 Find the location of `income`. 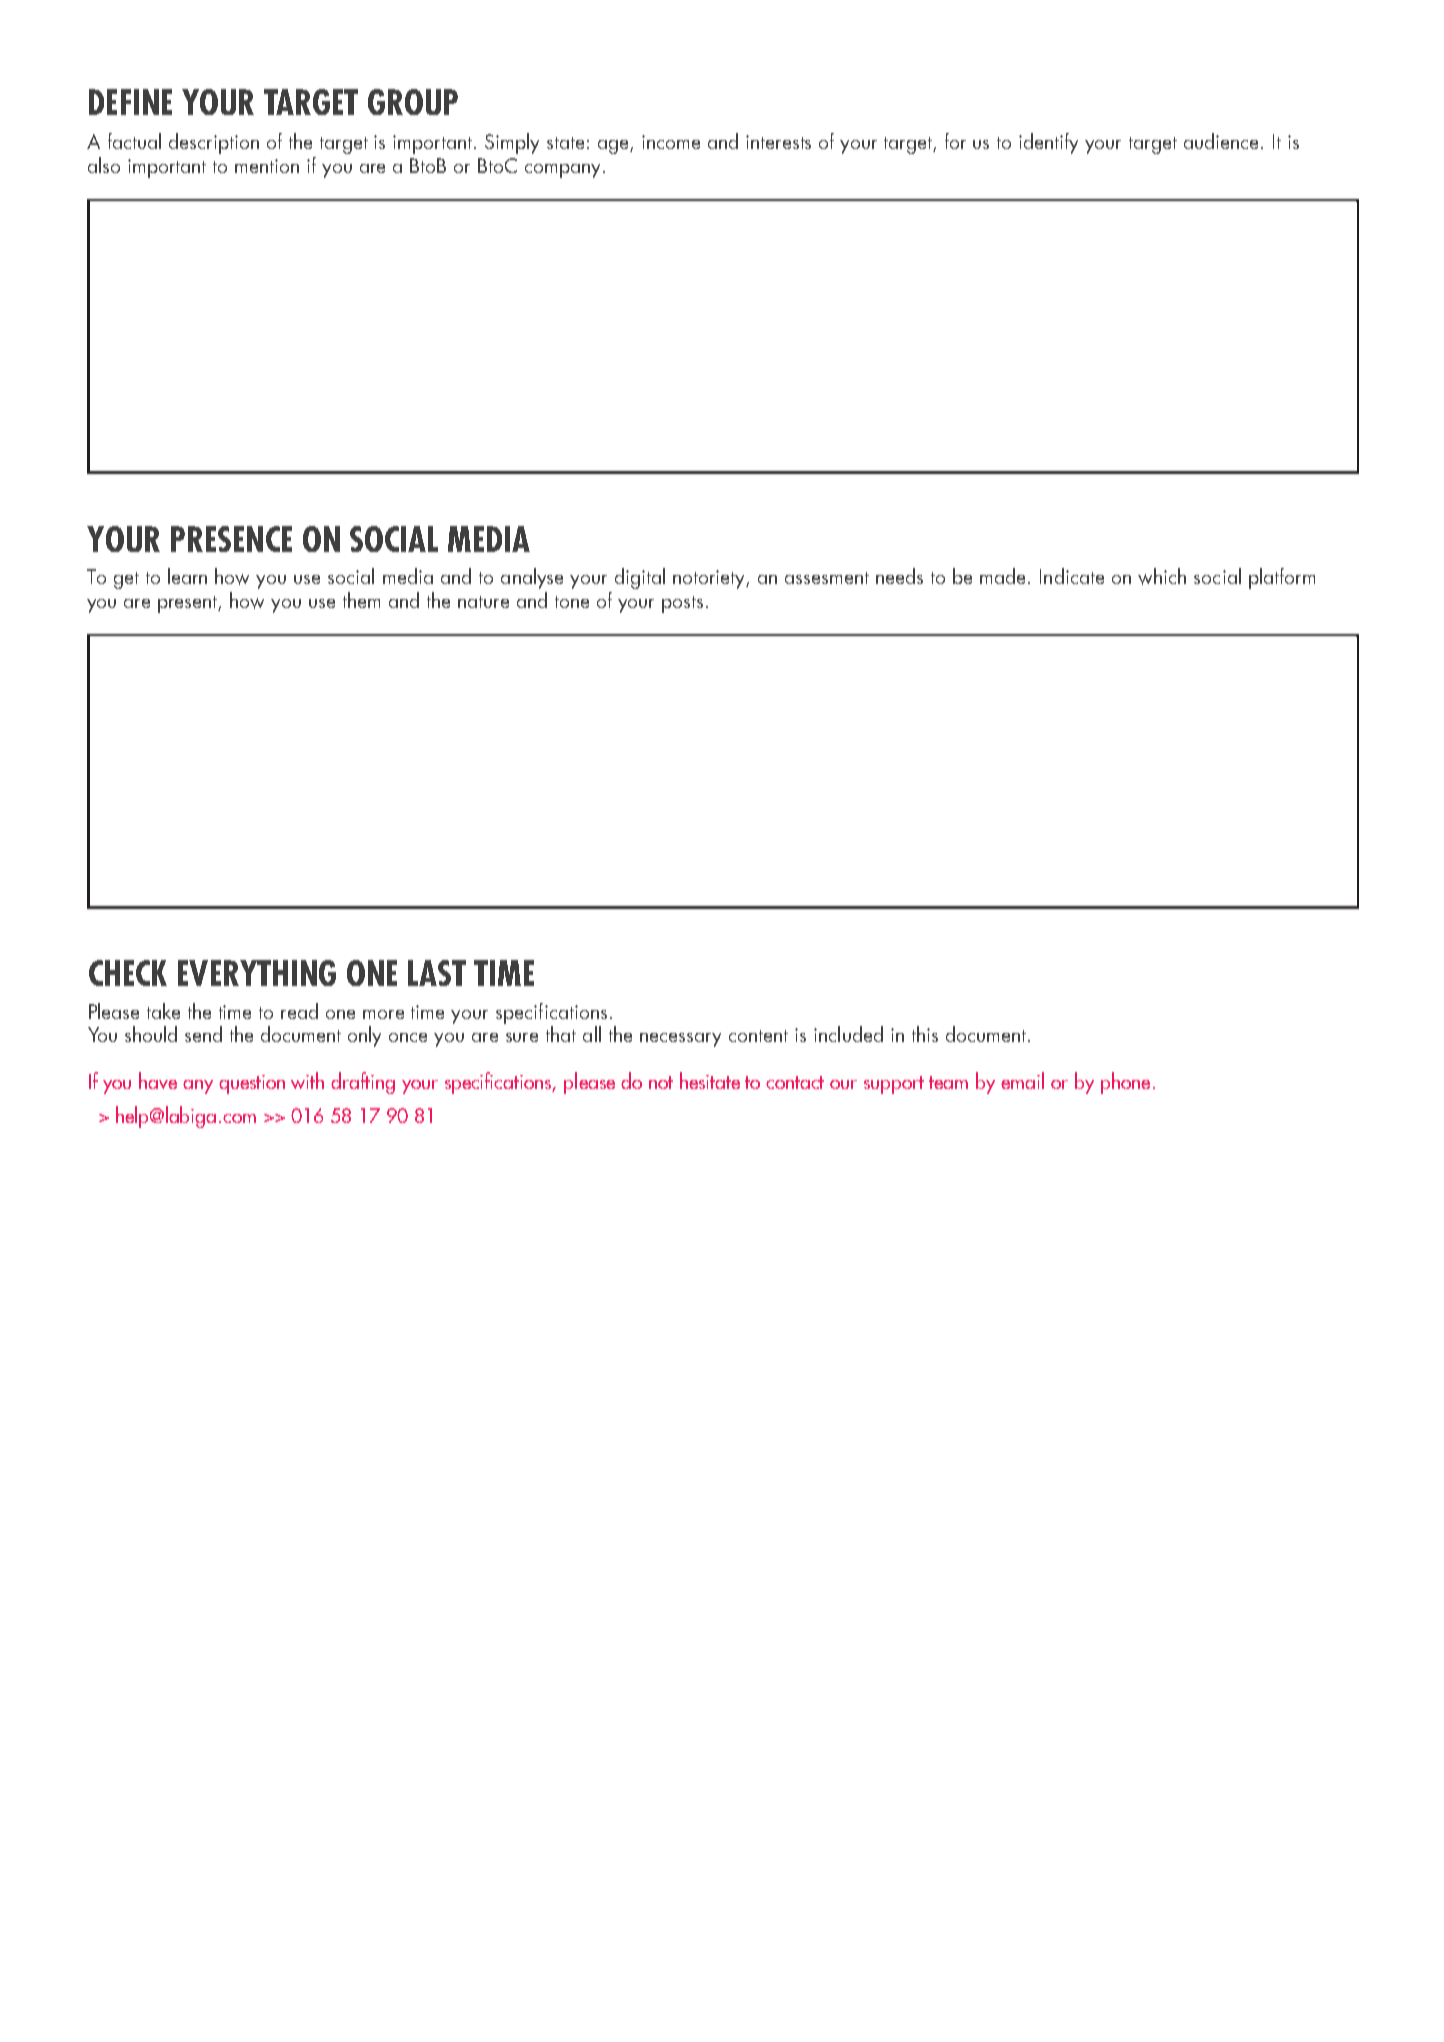

income is located at coordinates (671, 142).
